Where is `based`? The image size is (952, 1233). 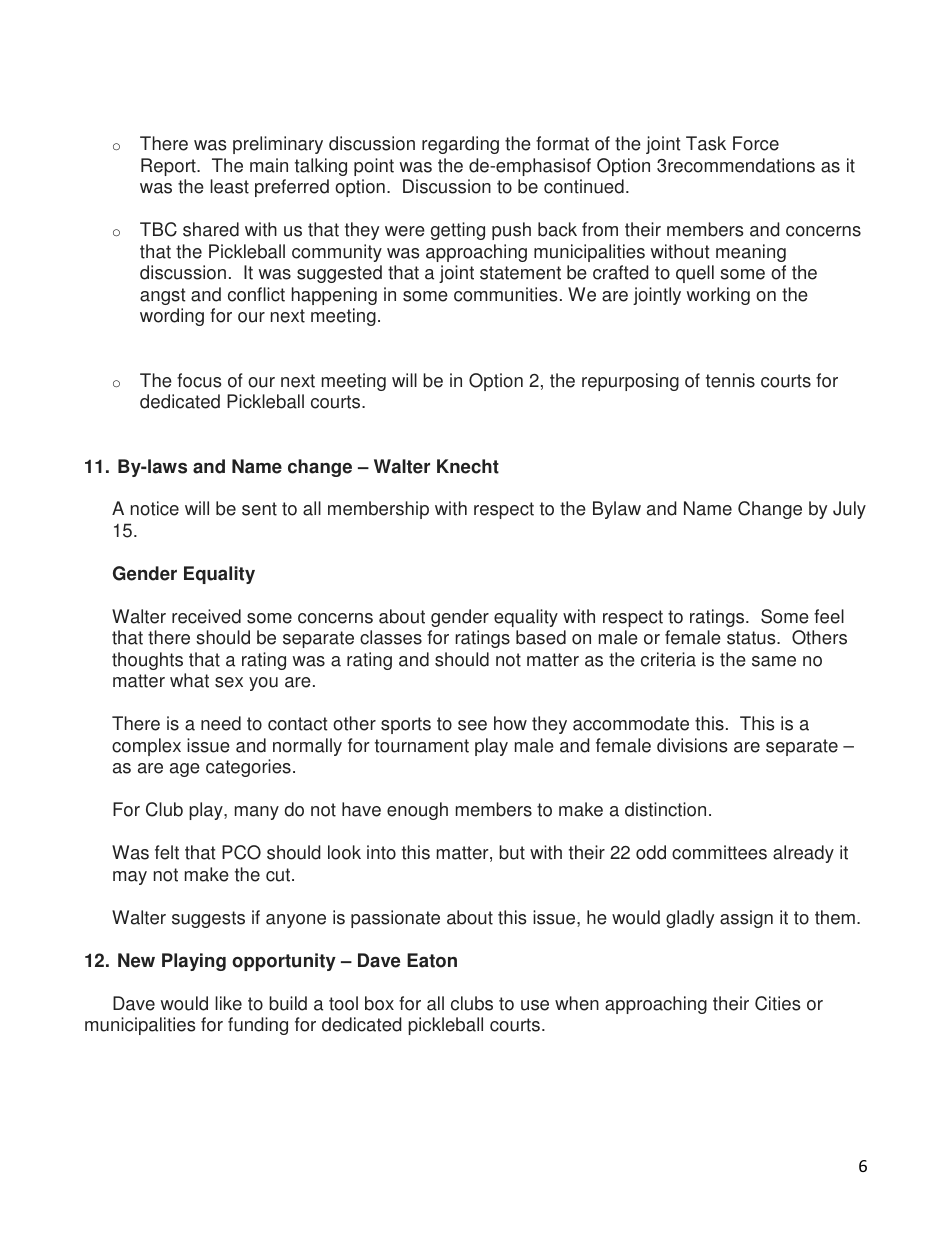
based is located at coordinates (541, 637).
